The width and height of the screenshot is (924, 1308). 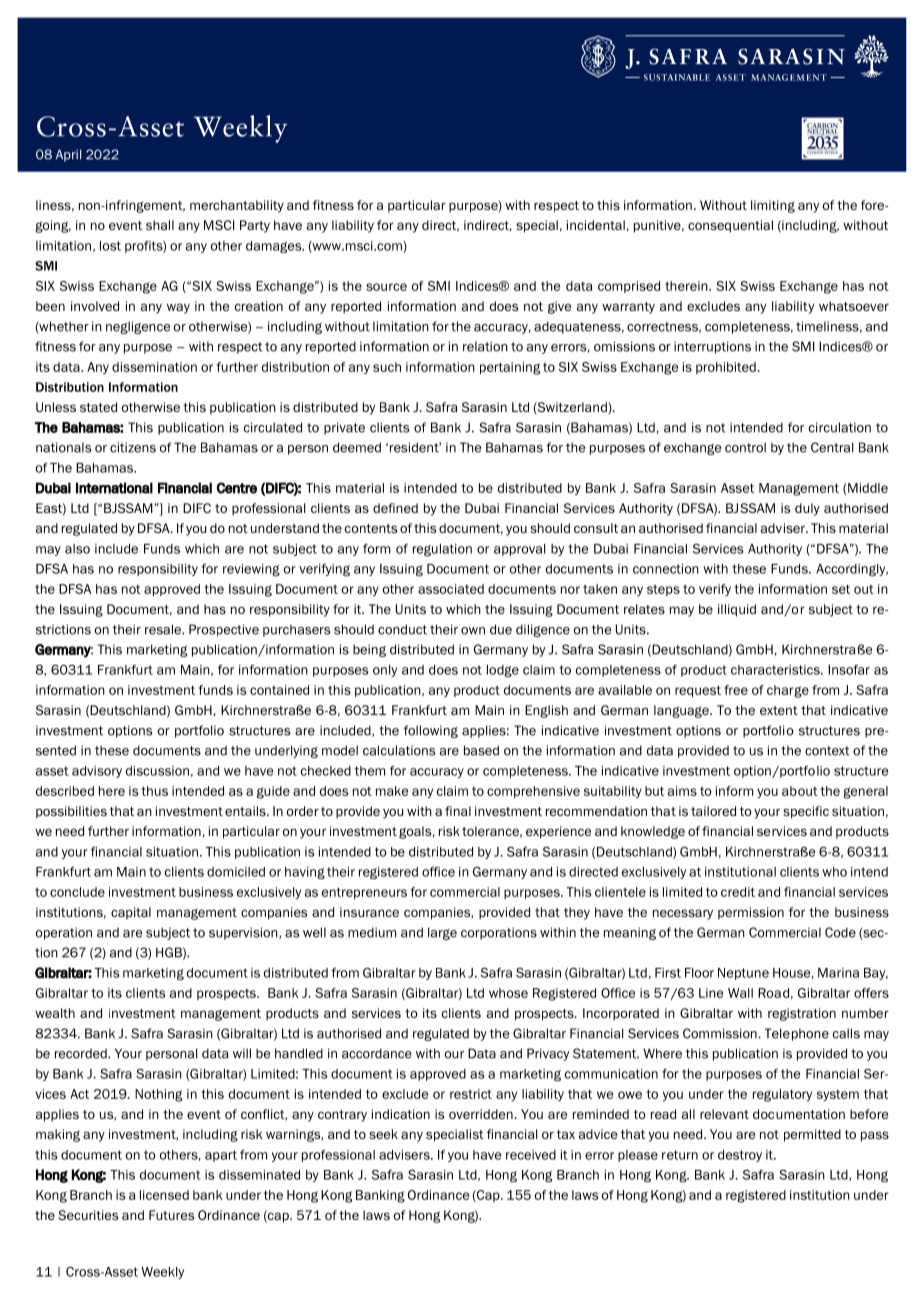 What do you see at coordinates (98, 407) in the screenshot?
I see `stated` at bounding box center [98, 407].
